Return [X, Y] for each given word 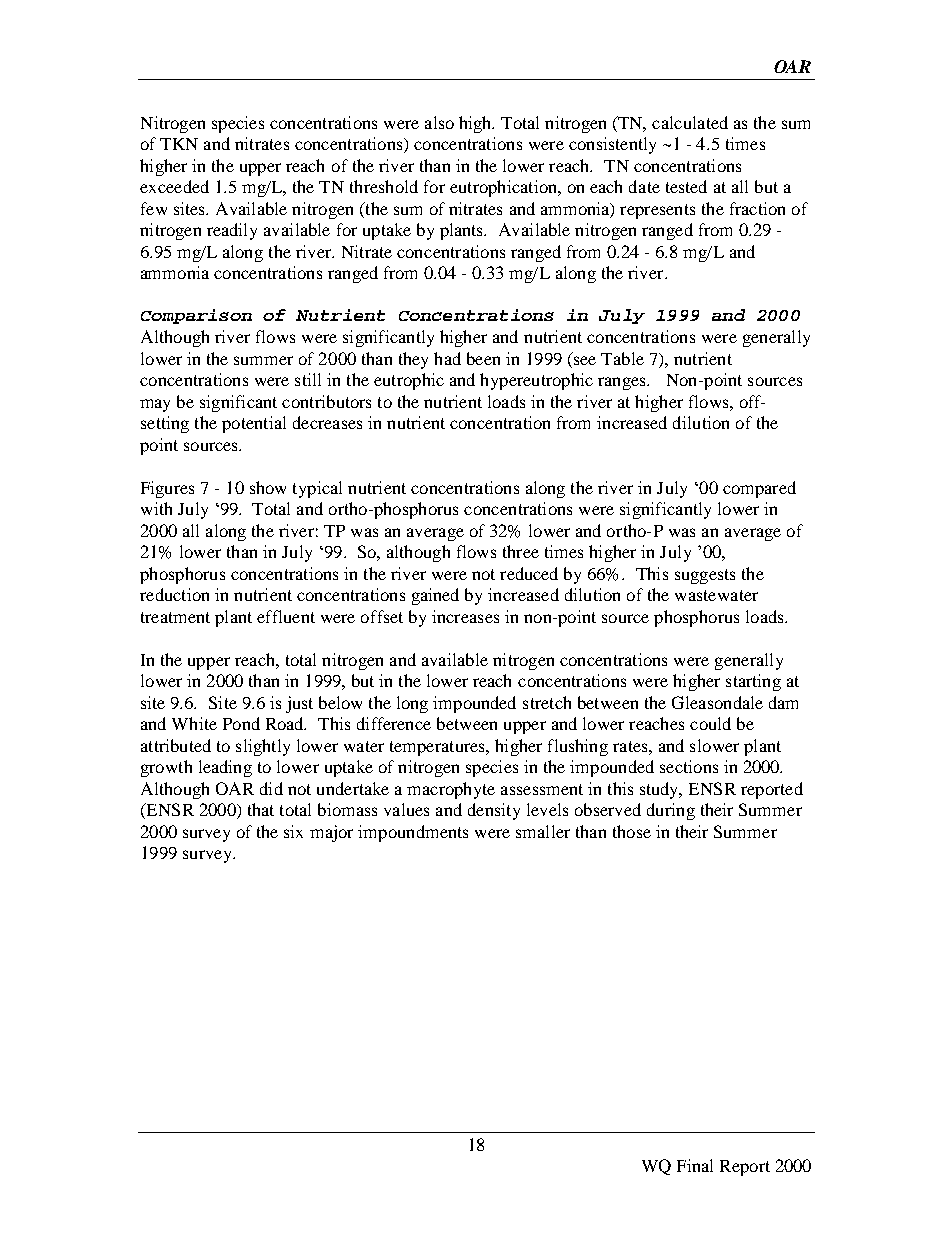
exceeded [174, 186]
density [494, 811]
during [671, 811]
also [439, 122]
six [293, 831]
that [261, 809]
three [521, 551]
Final [695, 1165]
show [268, 487]
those [632, 831]
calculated [690, 122]
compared [759, 489]
